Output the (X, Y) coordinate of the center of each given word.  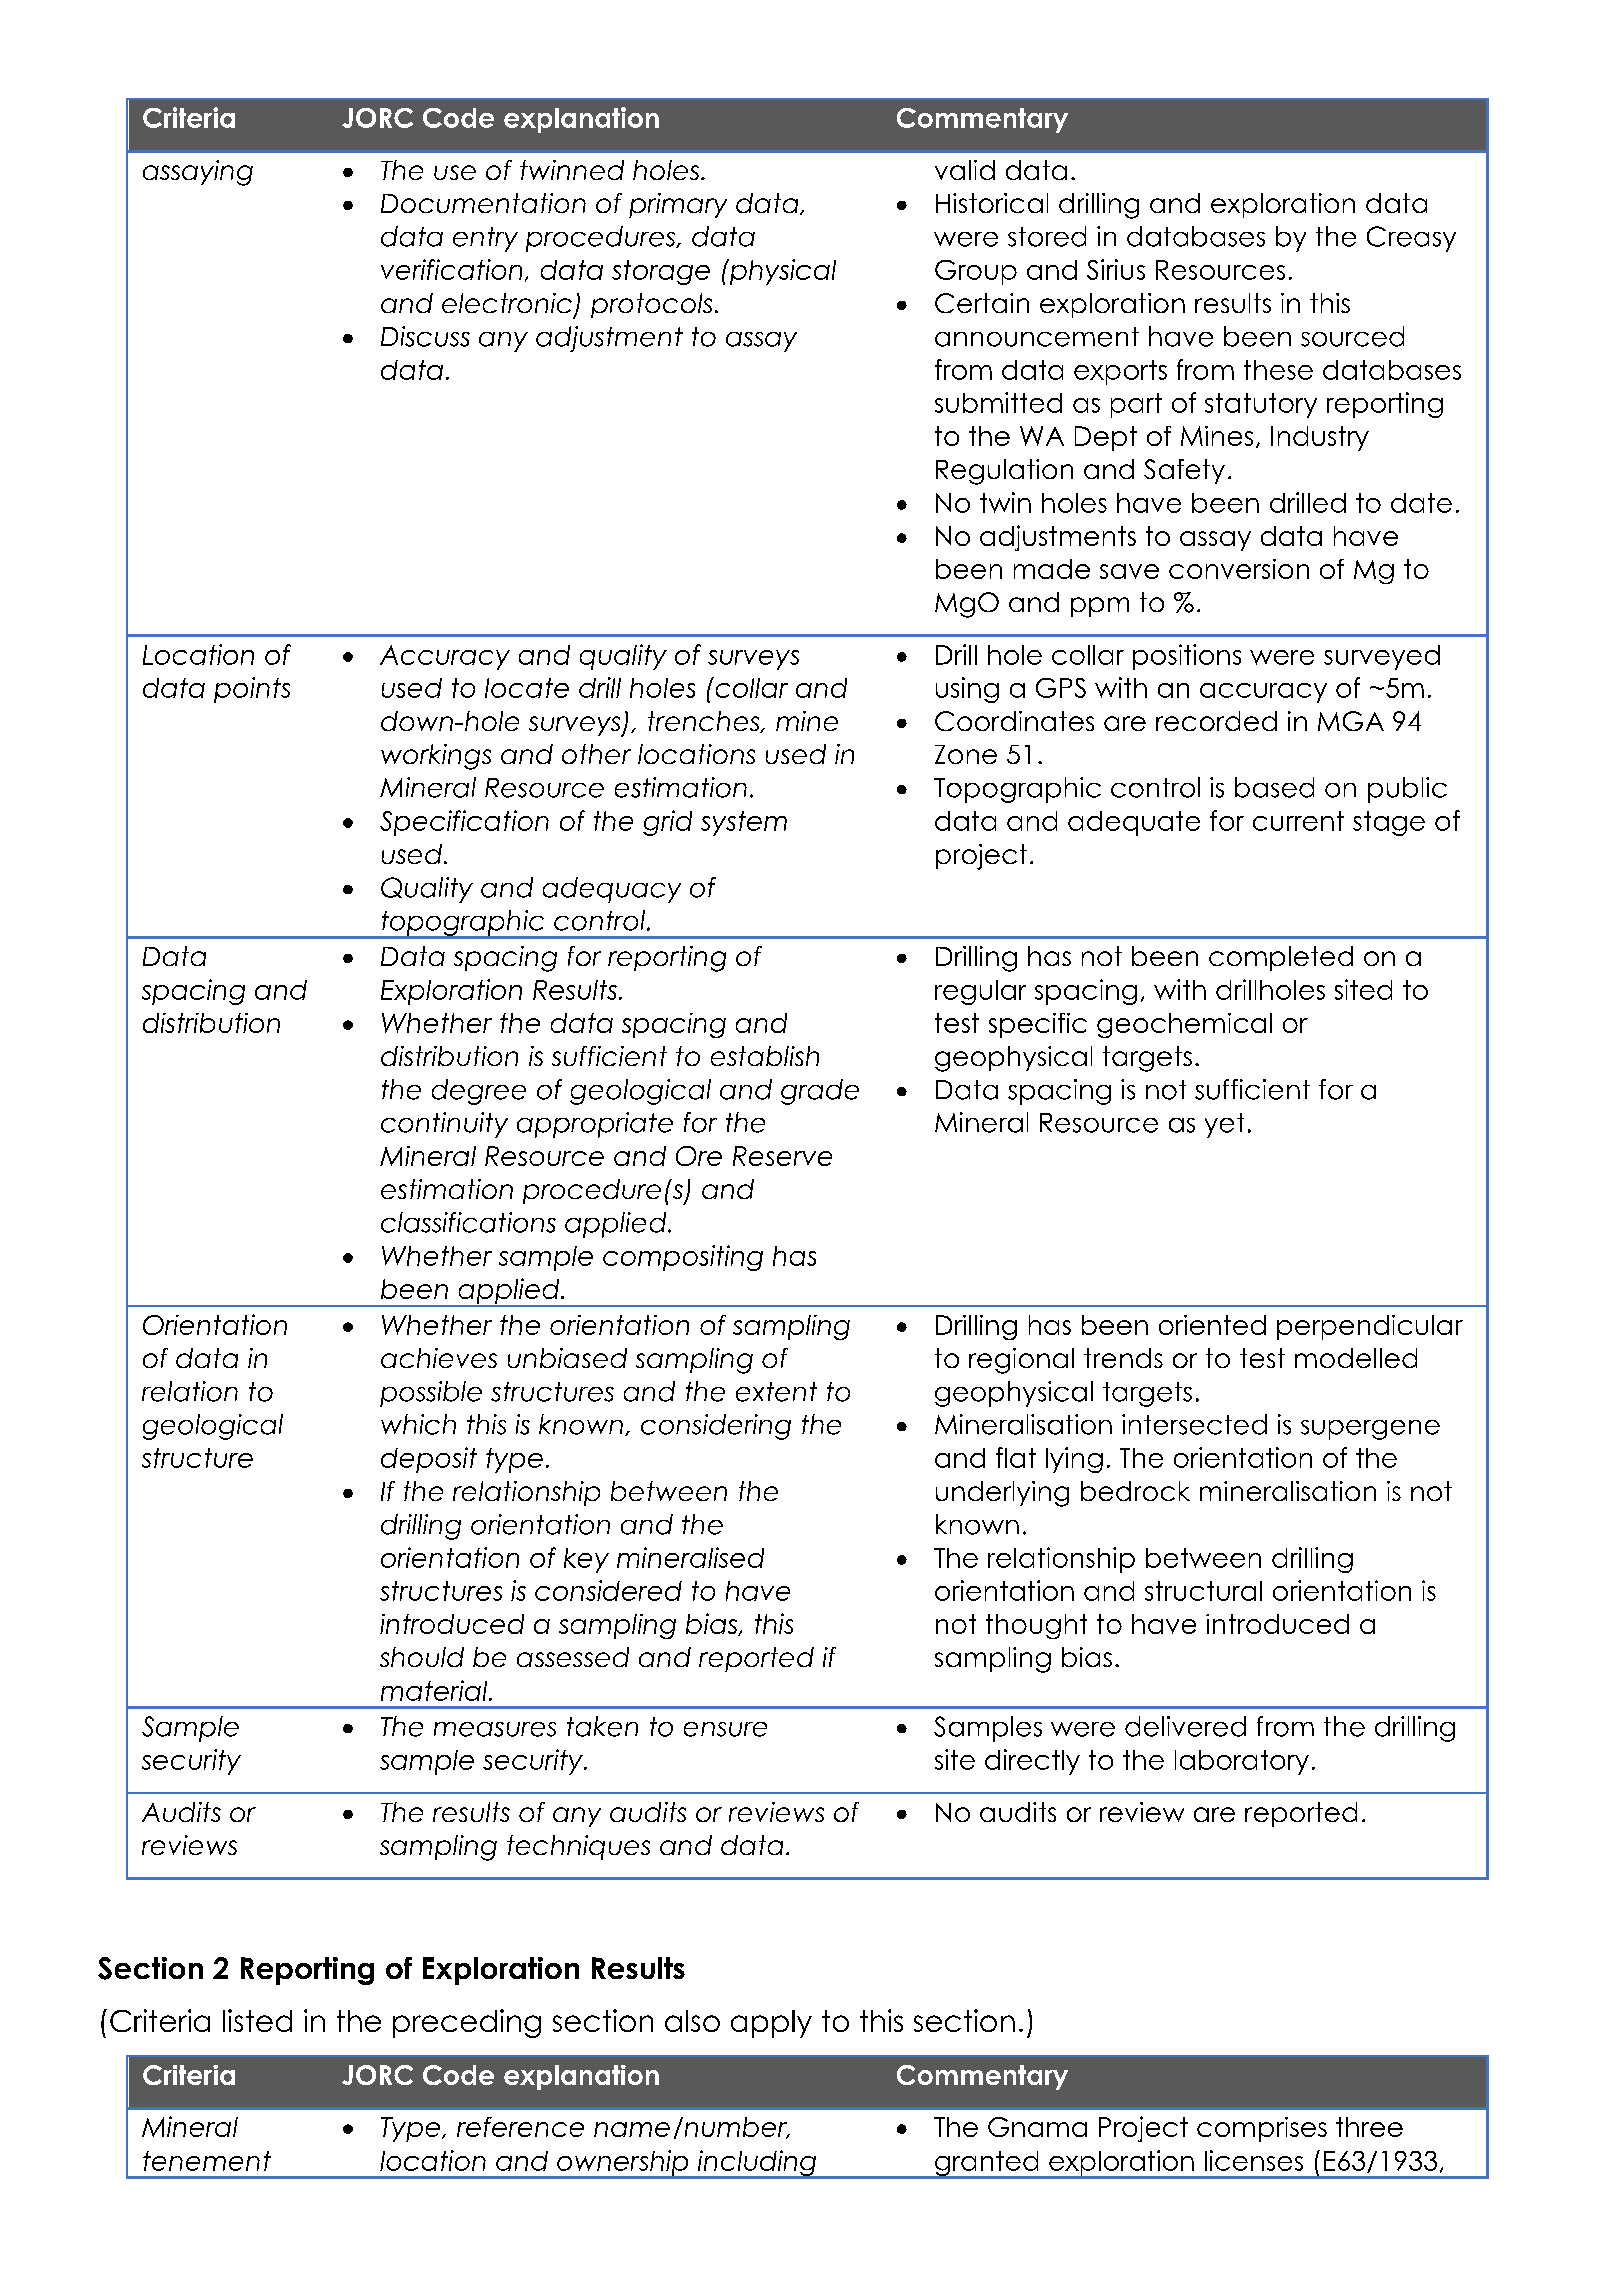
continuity (444, 1125)
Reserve (782, 1156)
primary (678, 205)
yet (1224, 1125)
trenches (705, 722)
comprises (1262, 2129)
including (757, 2164)
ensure (725, 1729)
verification (451, 269)
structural (1203, 1591)
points (252, 690)
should (422, 1657)
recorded (1216, 721)
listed (257, 2020)
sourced (1352, 336)
